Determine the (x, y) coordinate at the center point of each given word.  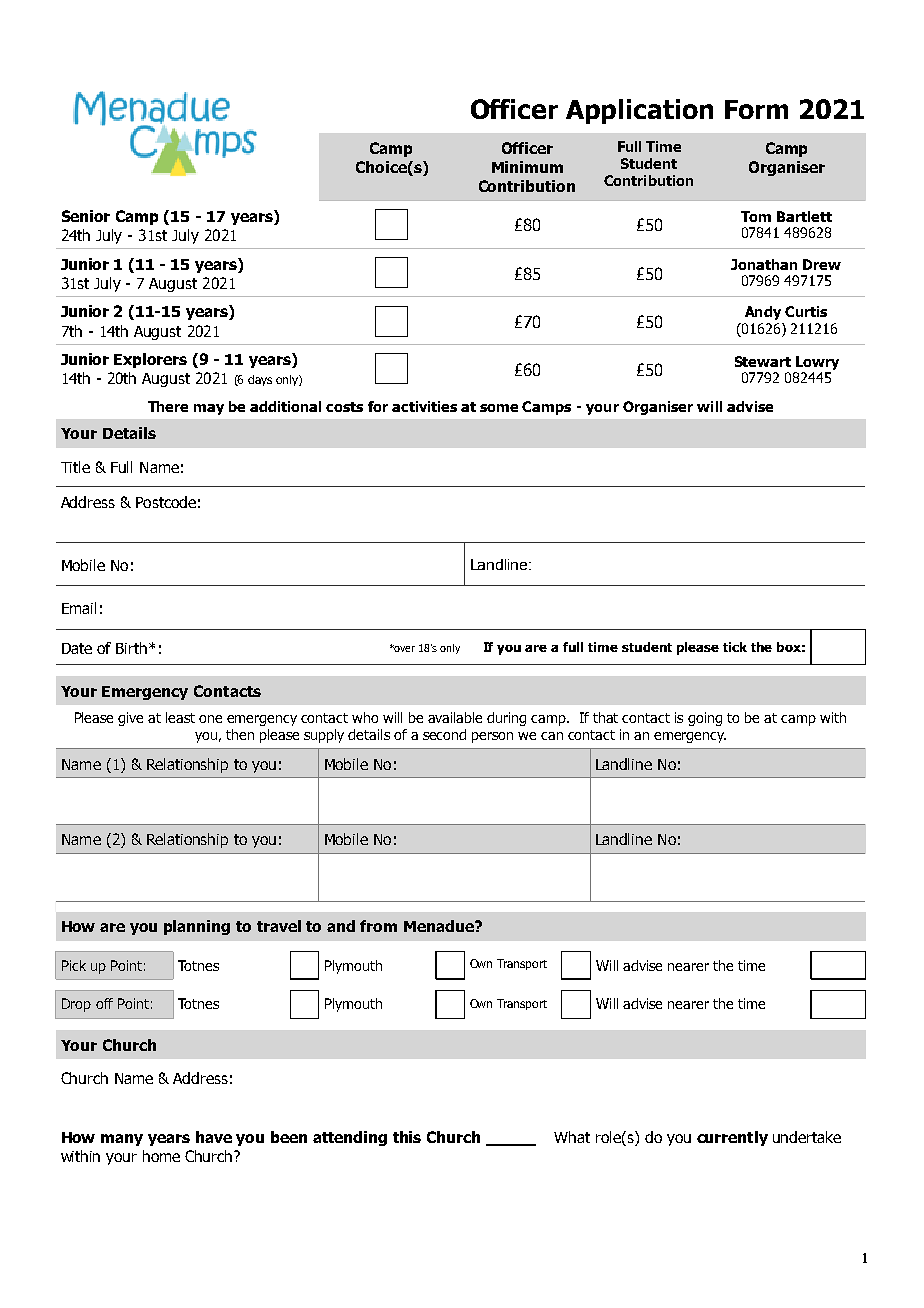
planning (197, 927)
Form (756, 109)
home (161, 1156)
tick (735, 647)
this (407, 1137)
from (378, 926)
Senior (86, 216)
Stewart (763, 361)
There (168, 406)
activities (424, 406)
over (403, 648)
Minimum (527, 167)
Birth (133, 648)
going (705, 719)
